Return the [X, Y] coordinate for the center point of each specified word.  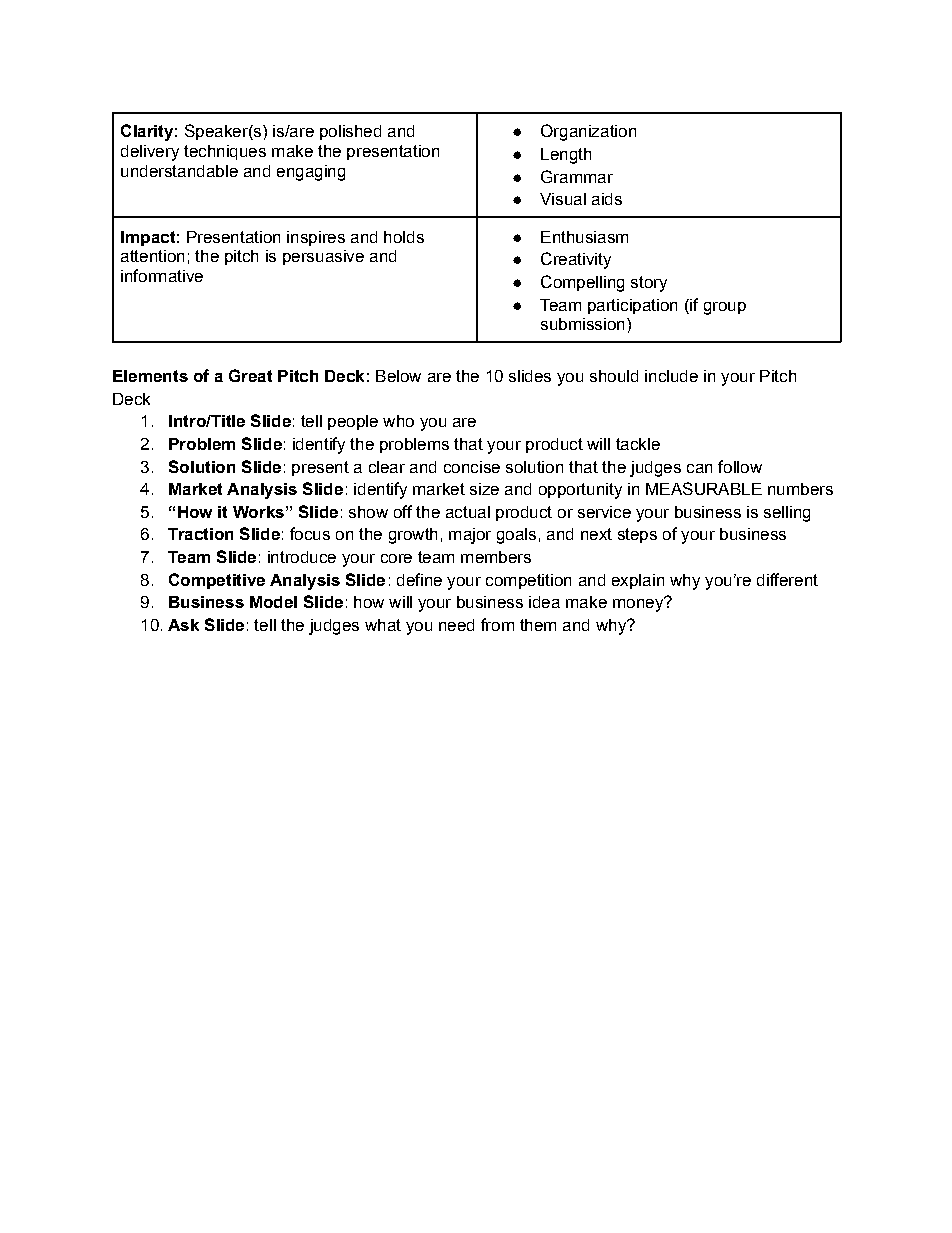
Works [258, 512]
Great [250, 375]
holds [404, 237]
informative [162, 275]
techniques [225, 152]
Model [273, 602]
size [484, 489]
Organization [588, 132]
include [671, 376]
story [649, 284]
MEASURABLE [704, 488]
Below [398, 376]
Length [566, 156]
